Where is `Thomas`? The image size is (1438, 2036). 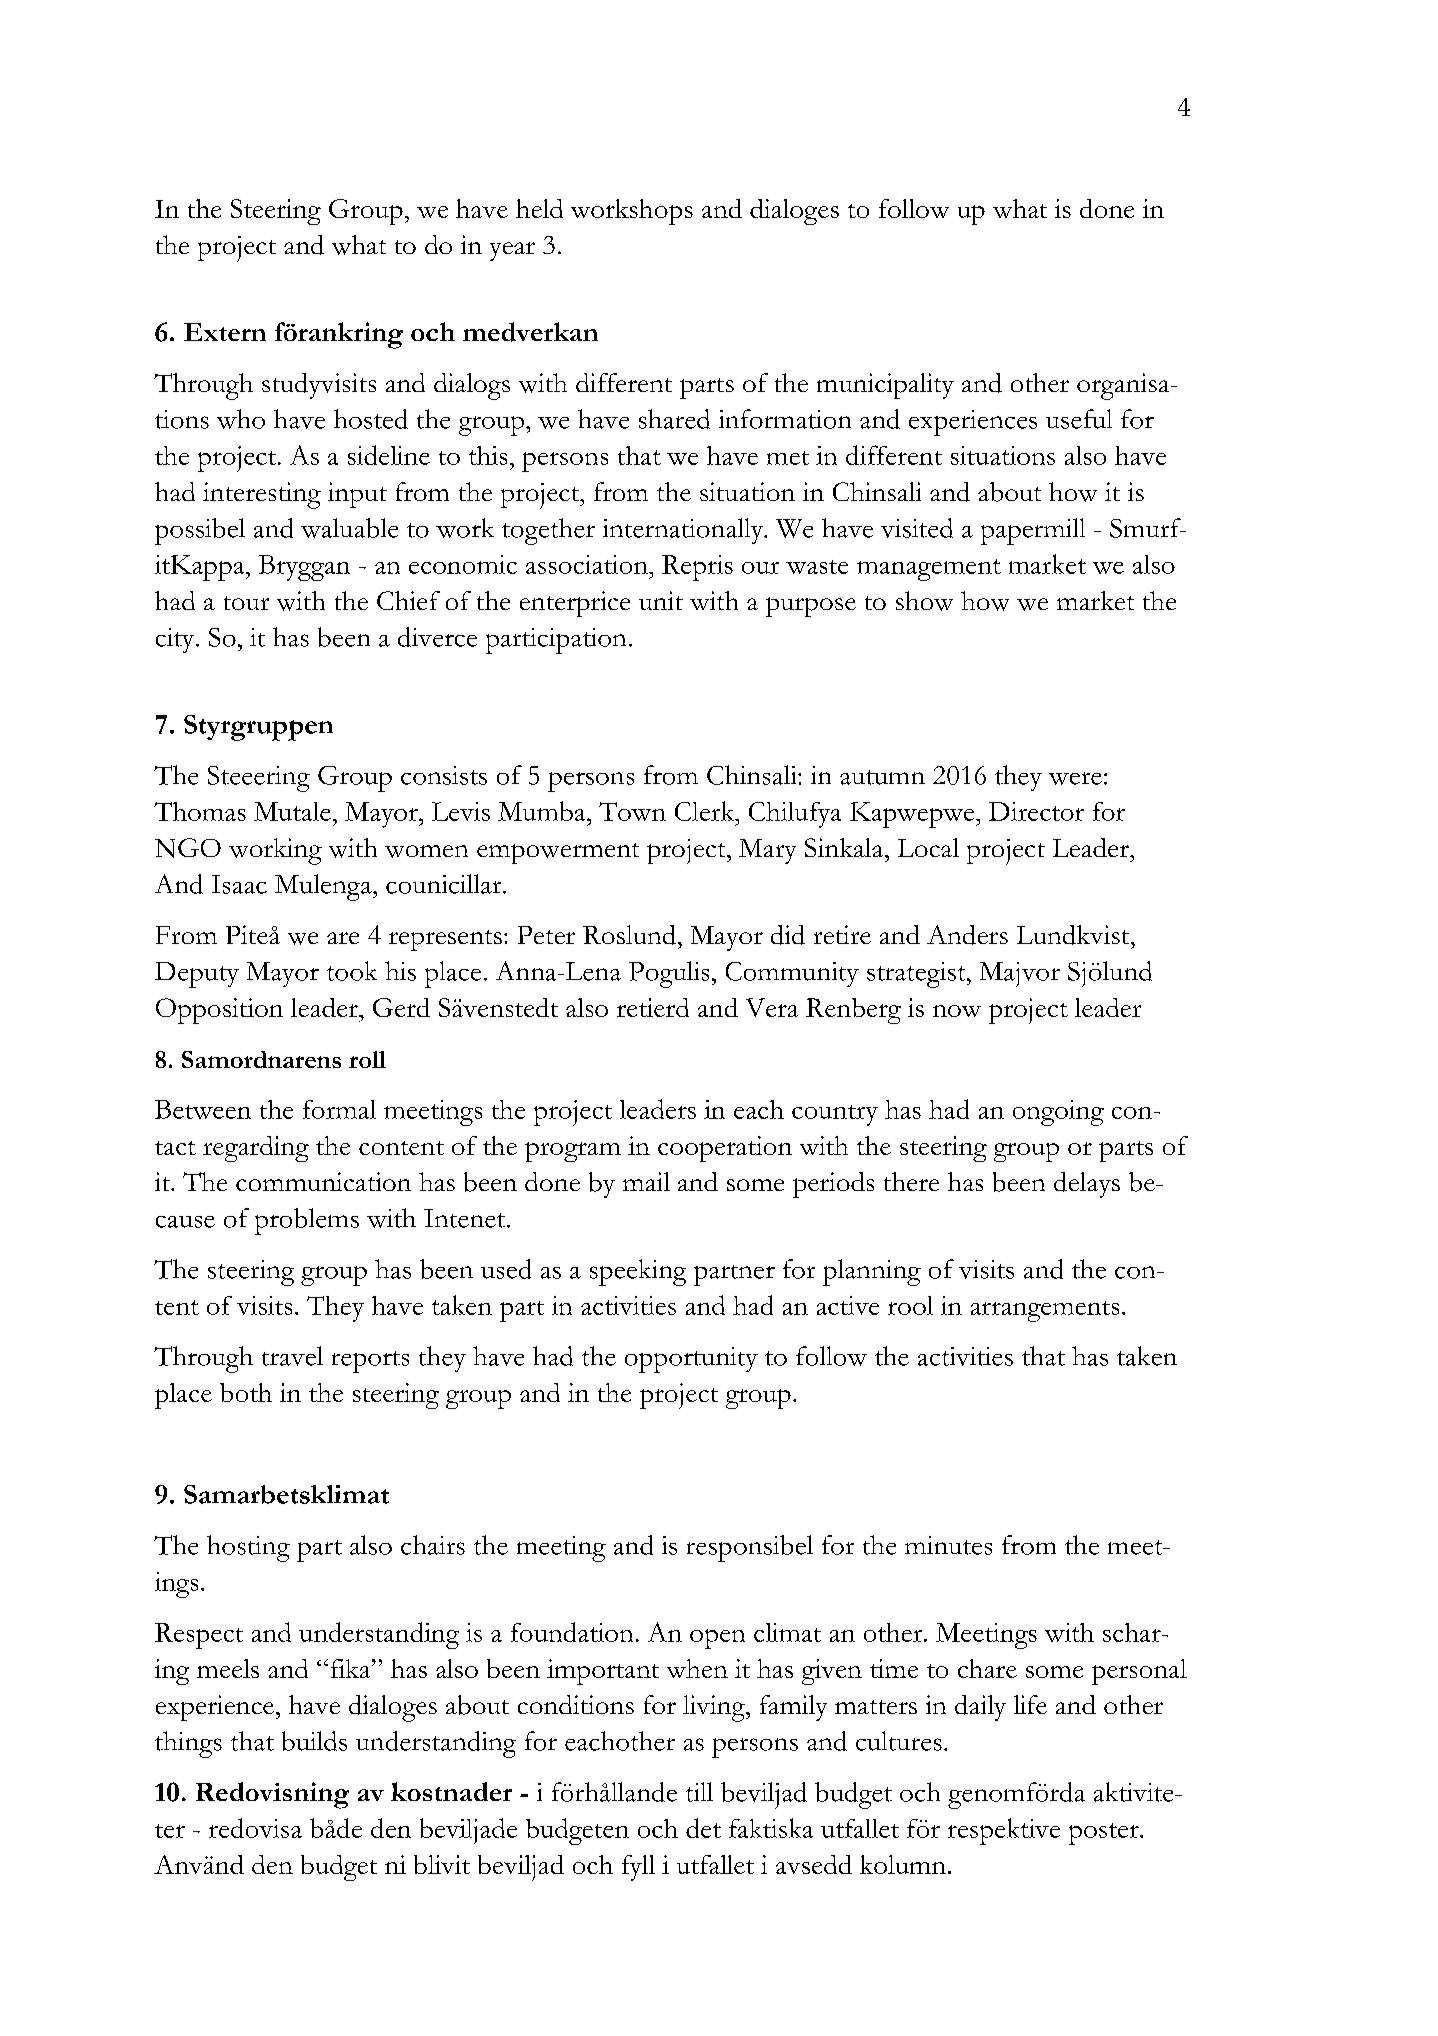
Thomas is located at coordinates (200, 811).
